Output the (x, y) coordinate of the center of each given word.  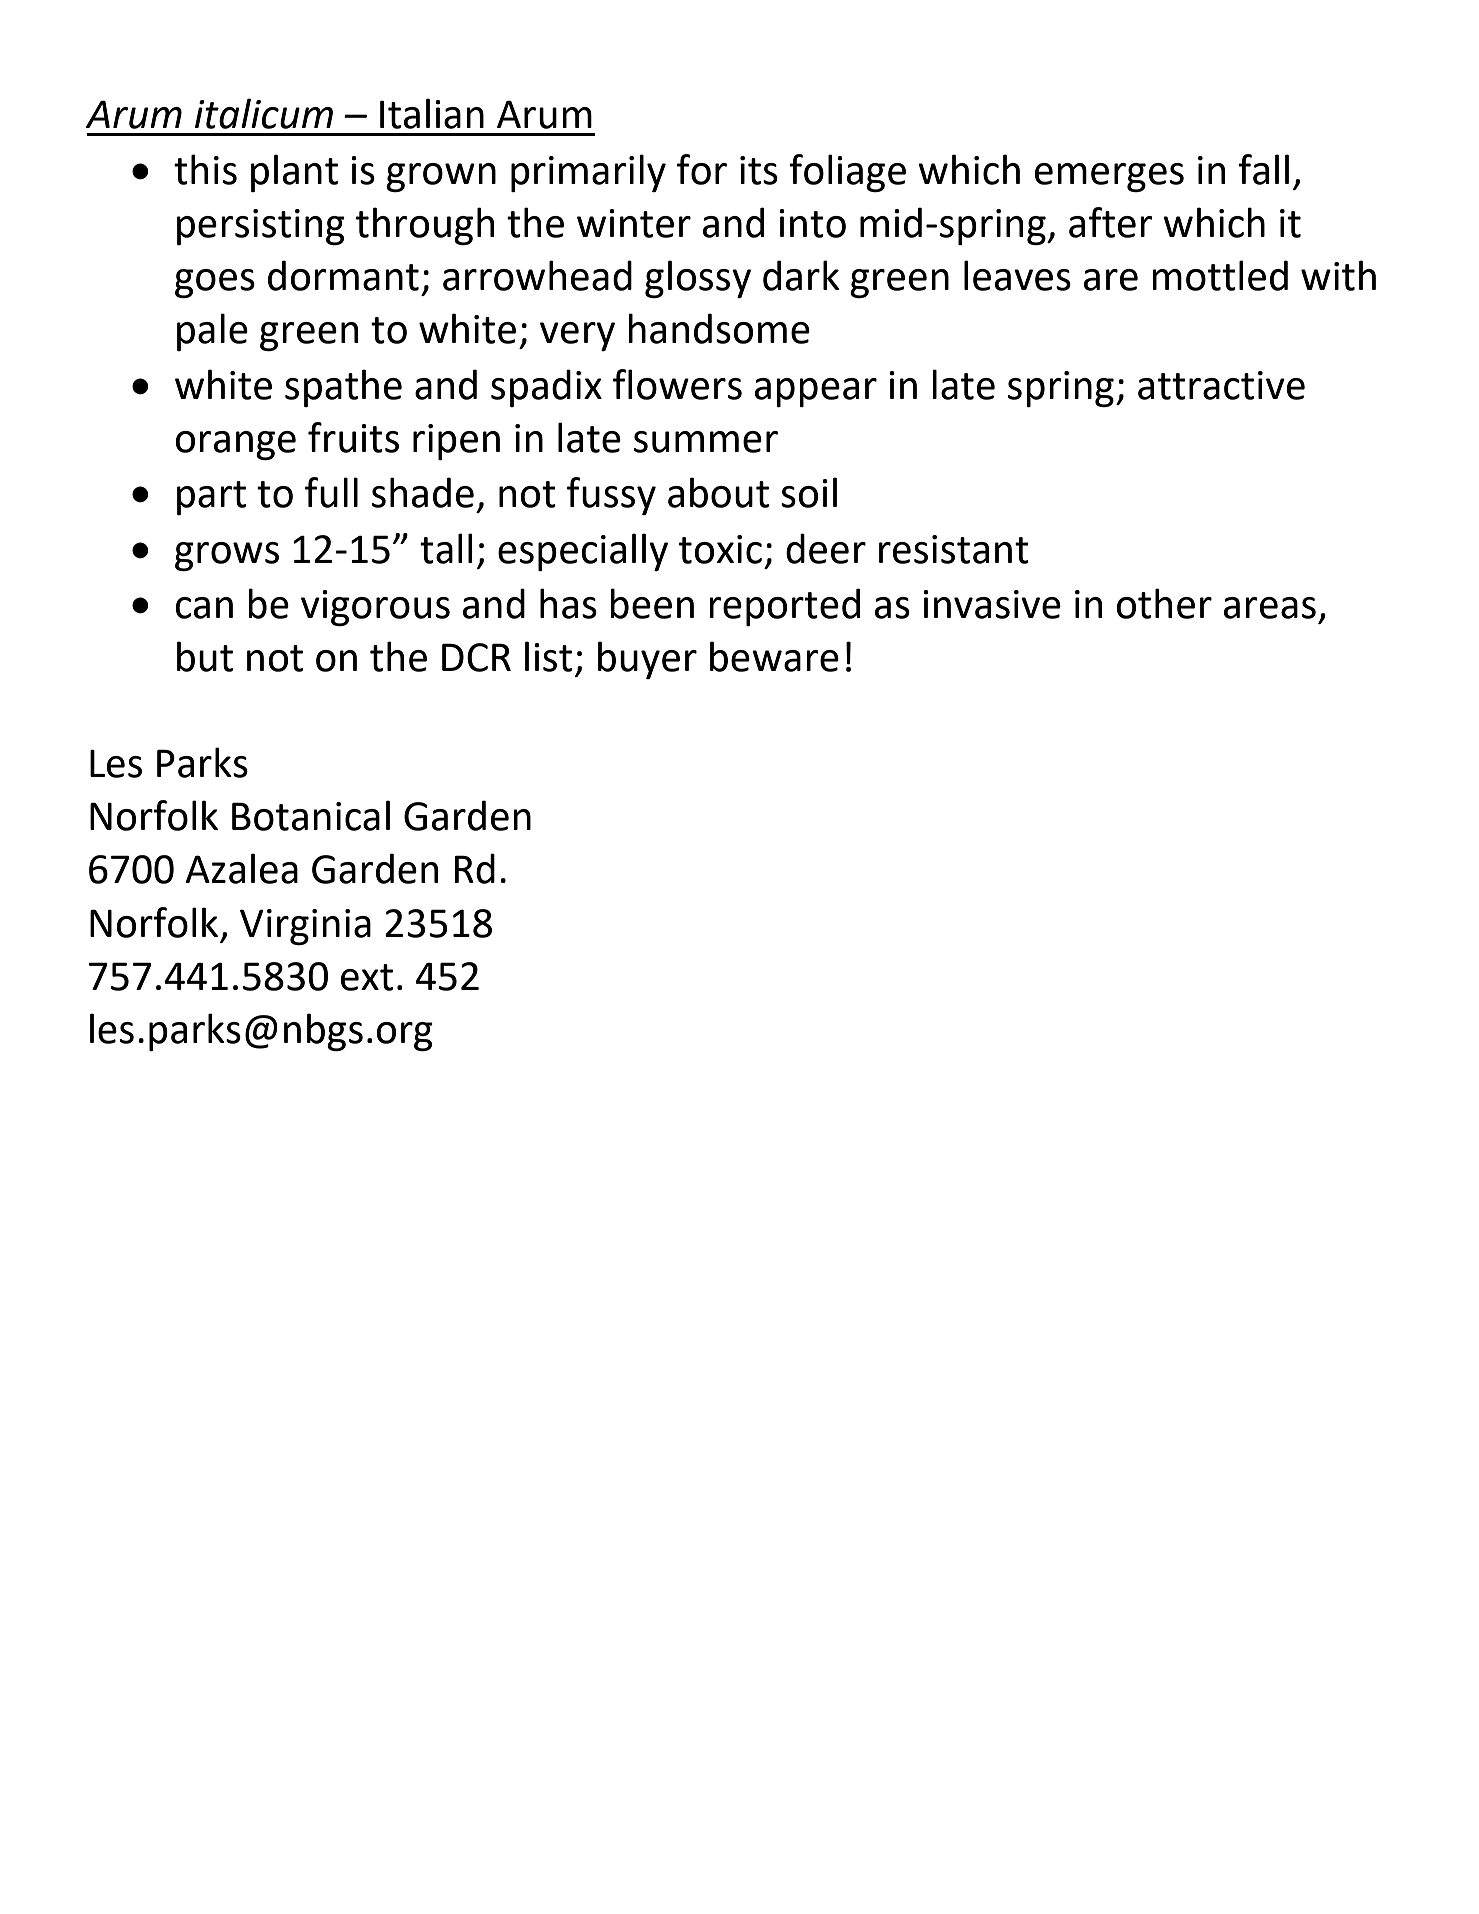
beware (774, 656)
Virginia (305, 927)
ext (367, 977)
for (702, 169)
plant (294, 173)
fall (1263, 169)
